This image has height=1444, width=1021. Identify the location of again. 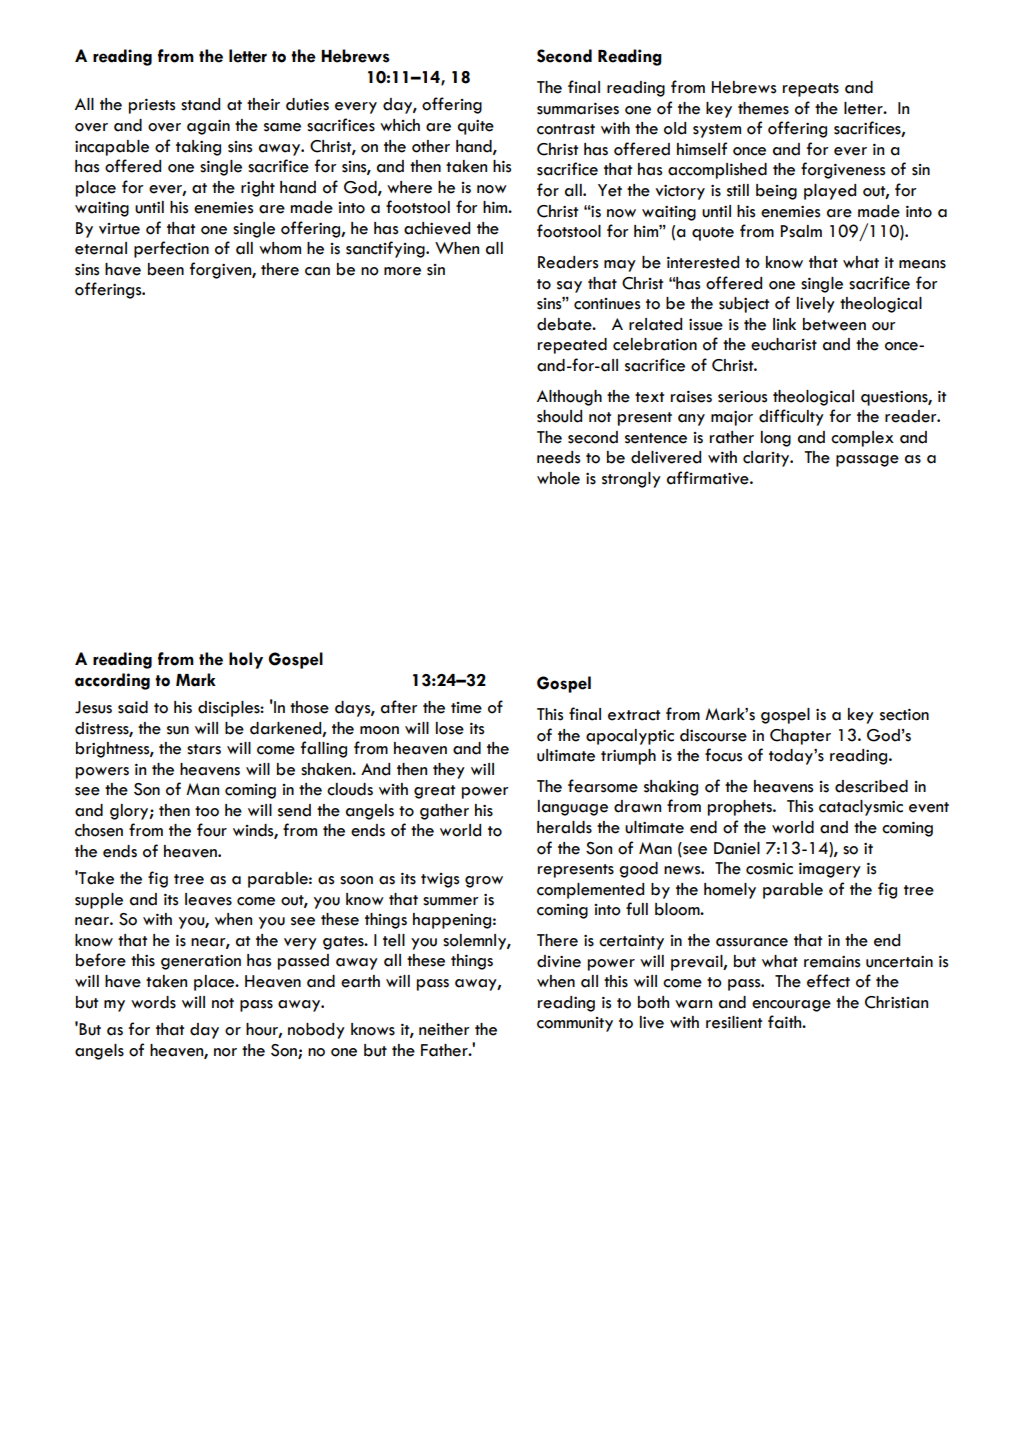
(208, 127).
